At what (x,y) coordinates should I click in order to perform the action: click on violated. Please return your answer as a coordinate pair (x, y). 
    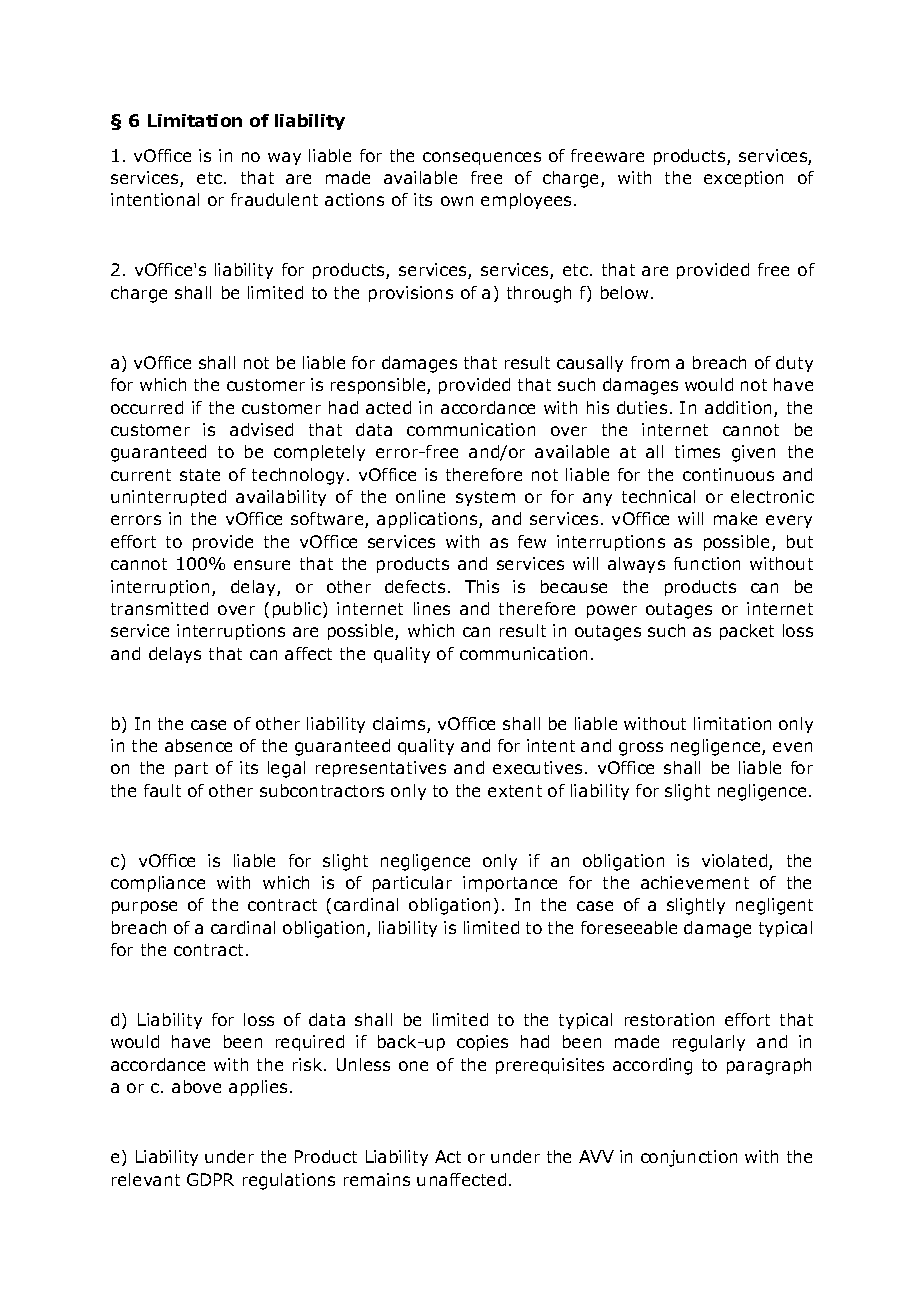
    Looking at the image, I should click on (736, 862).
